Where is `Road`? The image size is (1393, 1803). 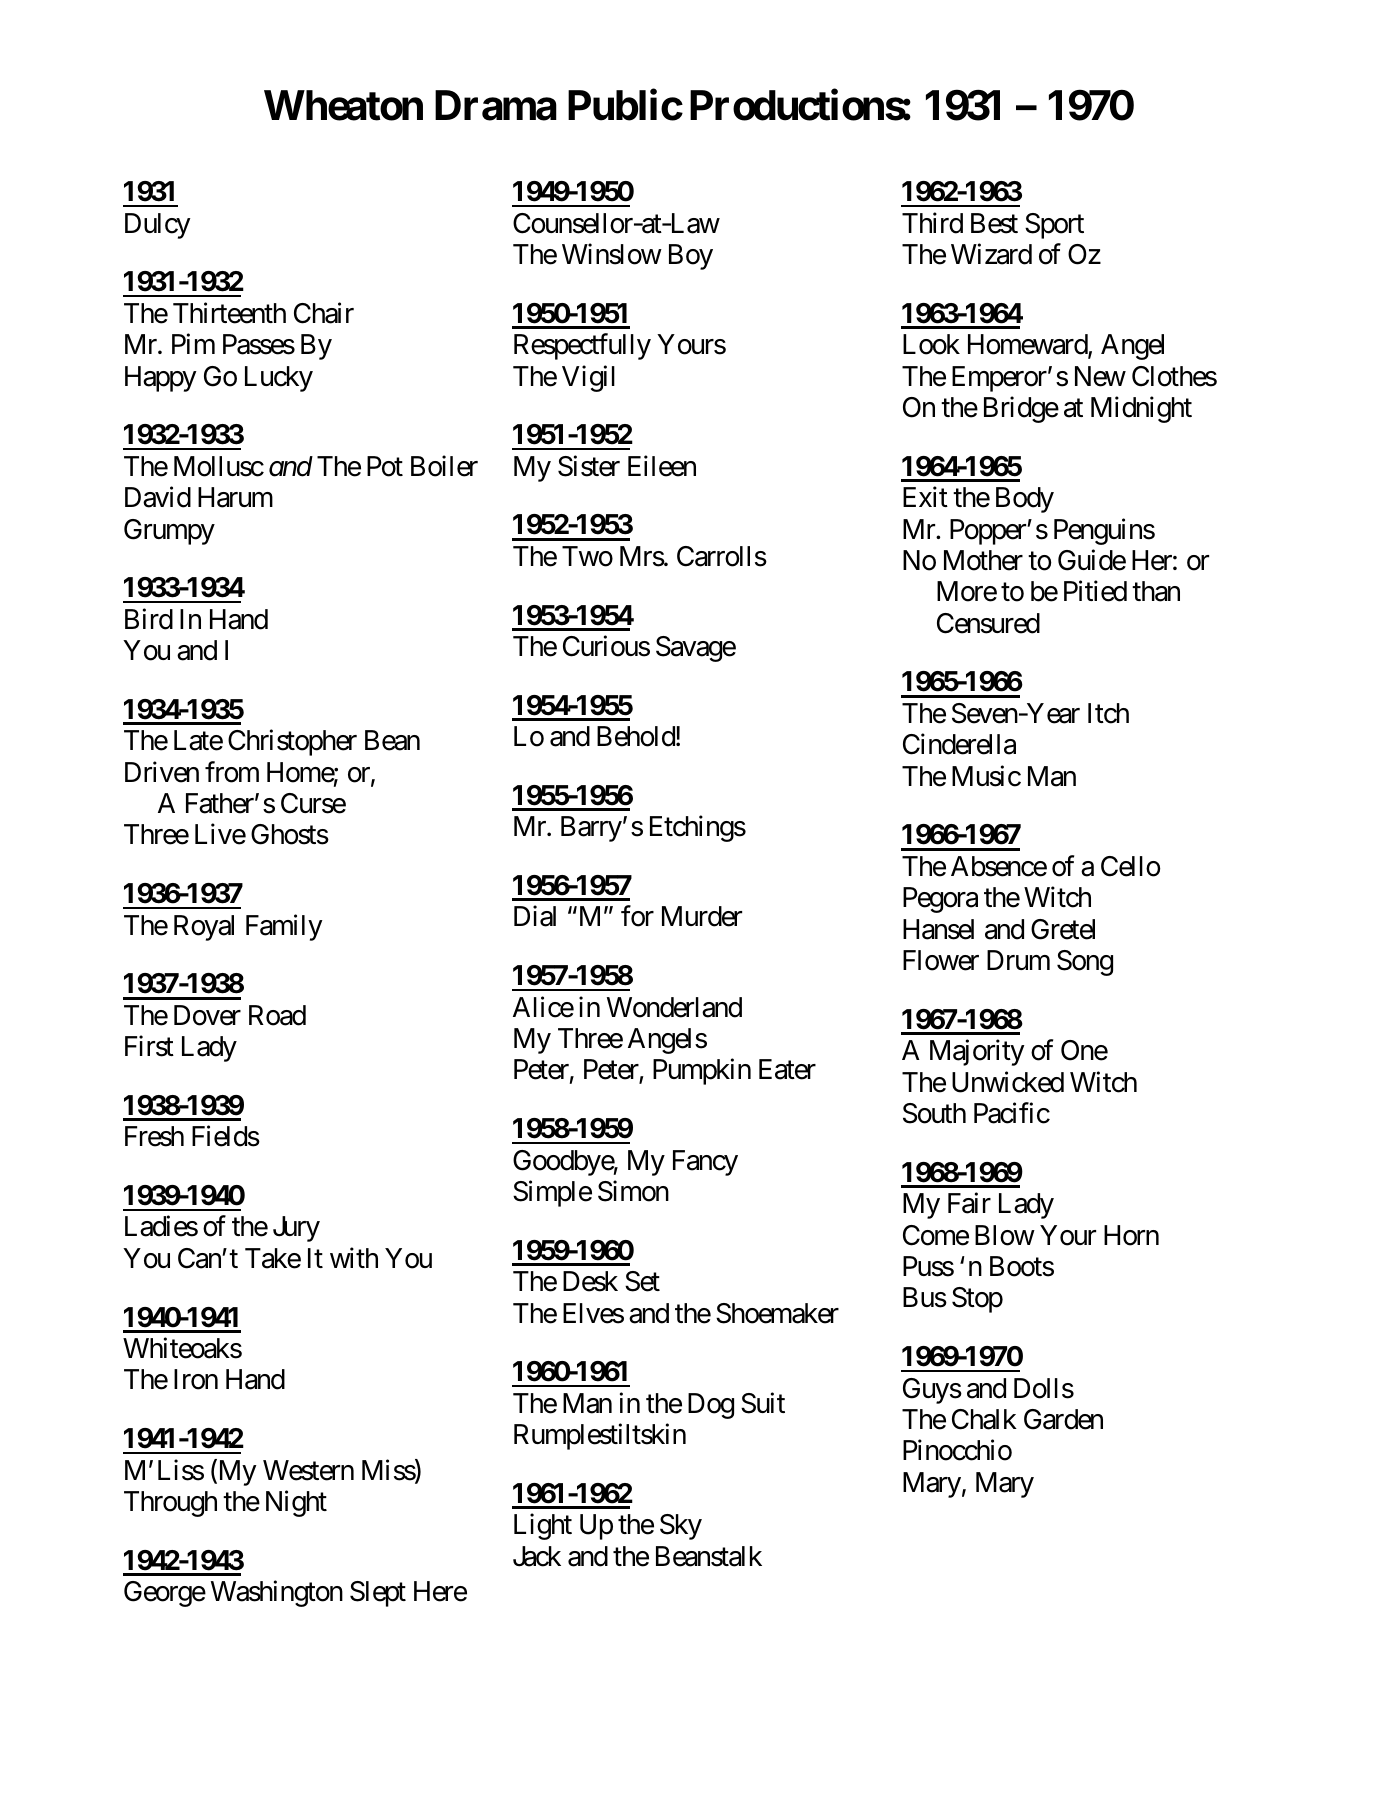
Road is located at coordinates (277, 1015).
